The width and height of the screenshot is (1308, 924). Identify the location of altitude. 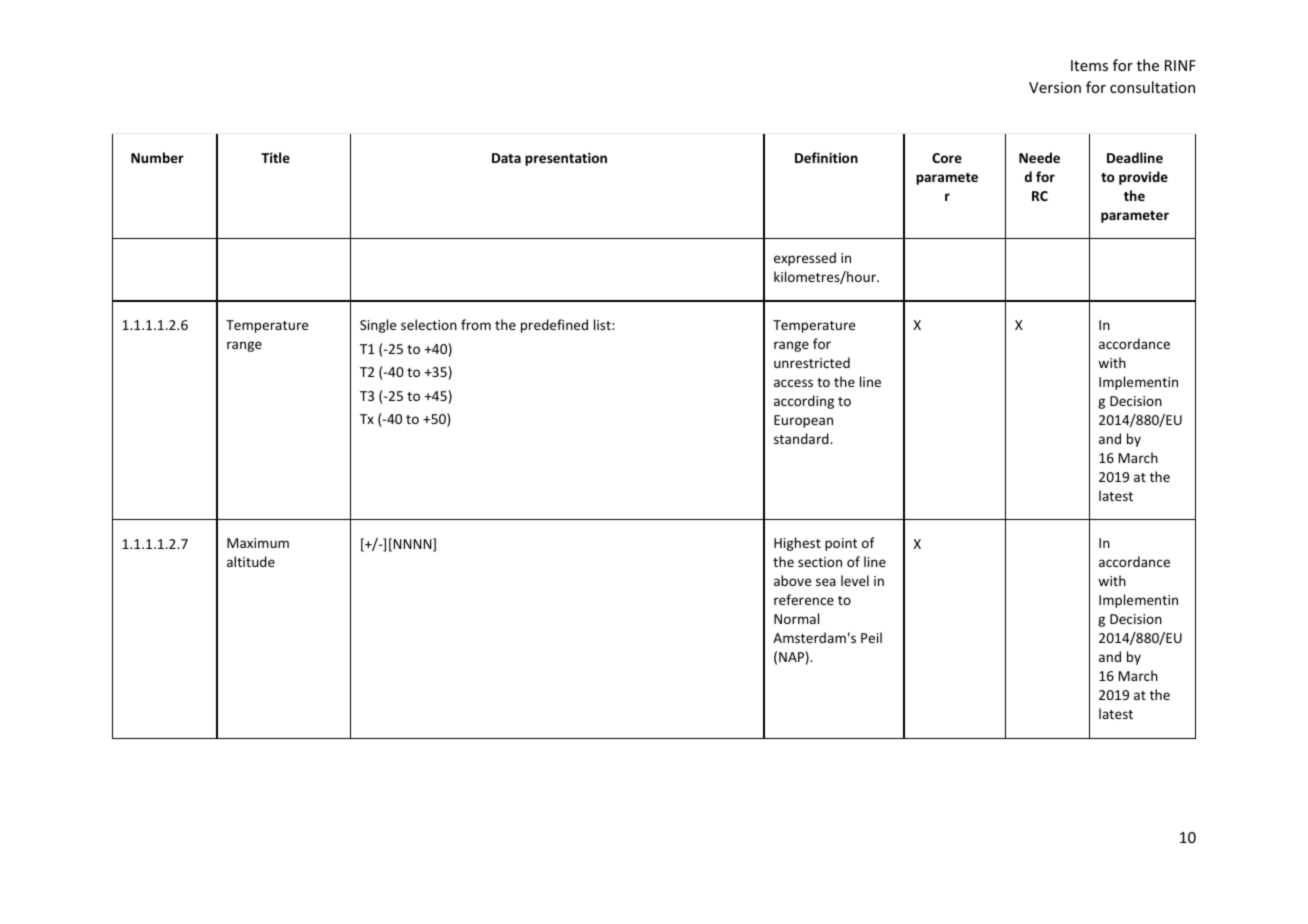
(251, 561).
